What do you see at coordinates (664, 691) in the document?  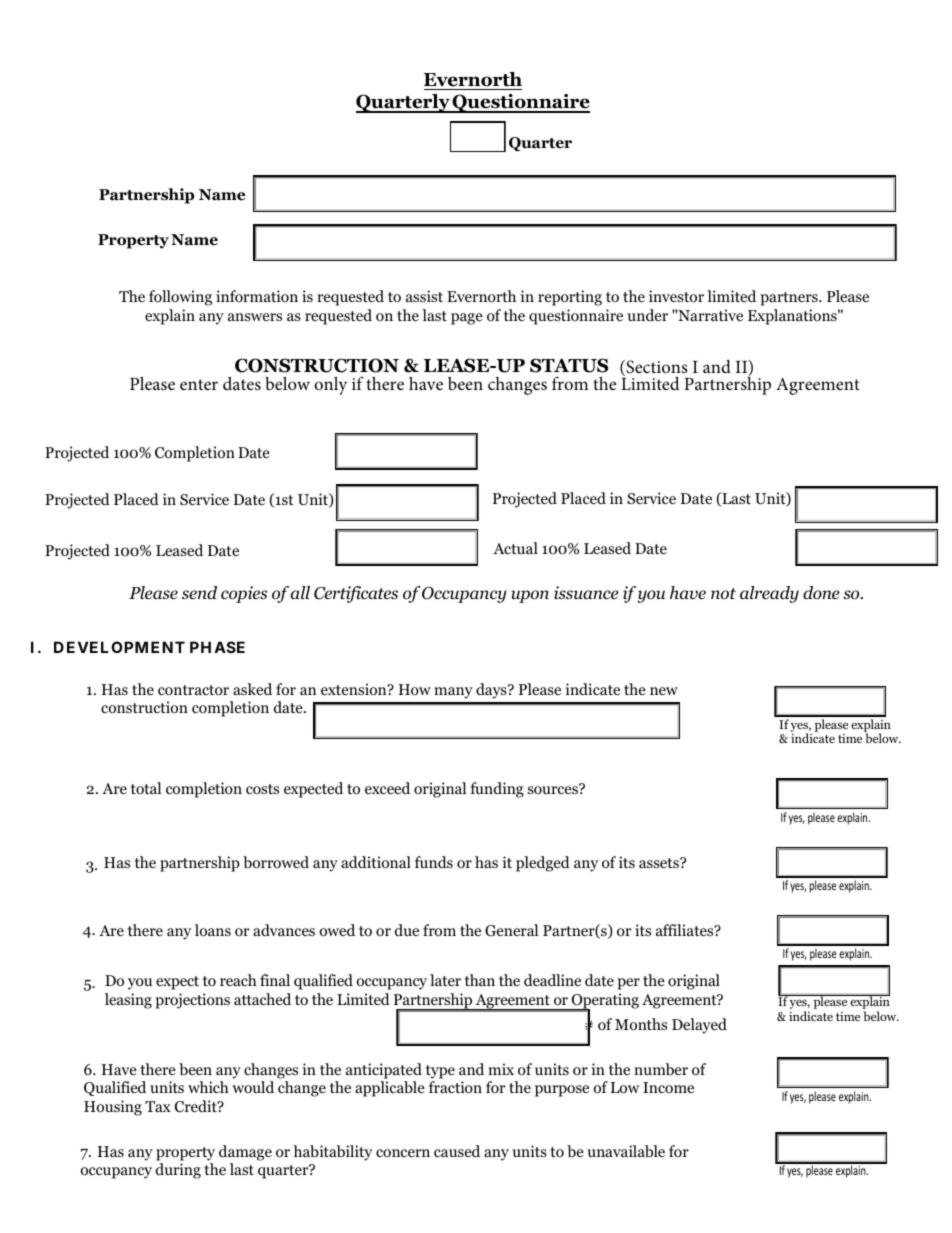 I see `new` at bounding box center [664, 691].
